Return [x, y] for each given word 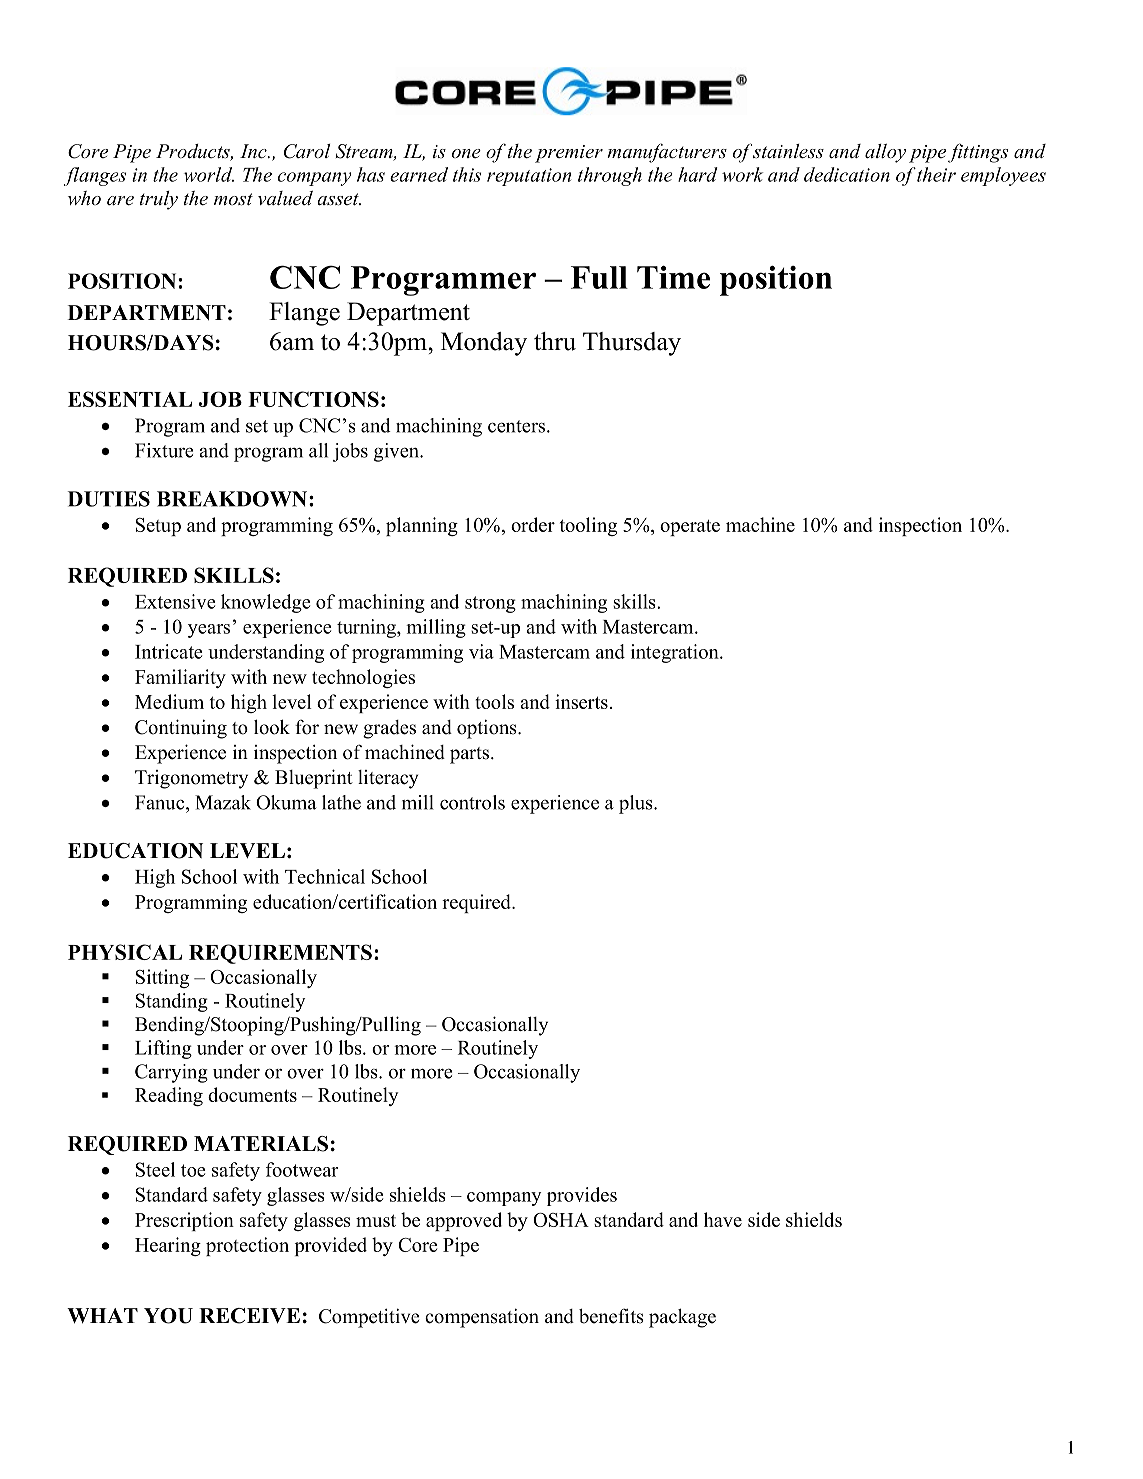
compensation [482, 1318]
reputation [529, 177]
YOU [168, 1316]
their [936, 174]
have [723, 1219]
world [209, 174]
